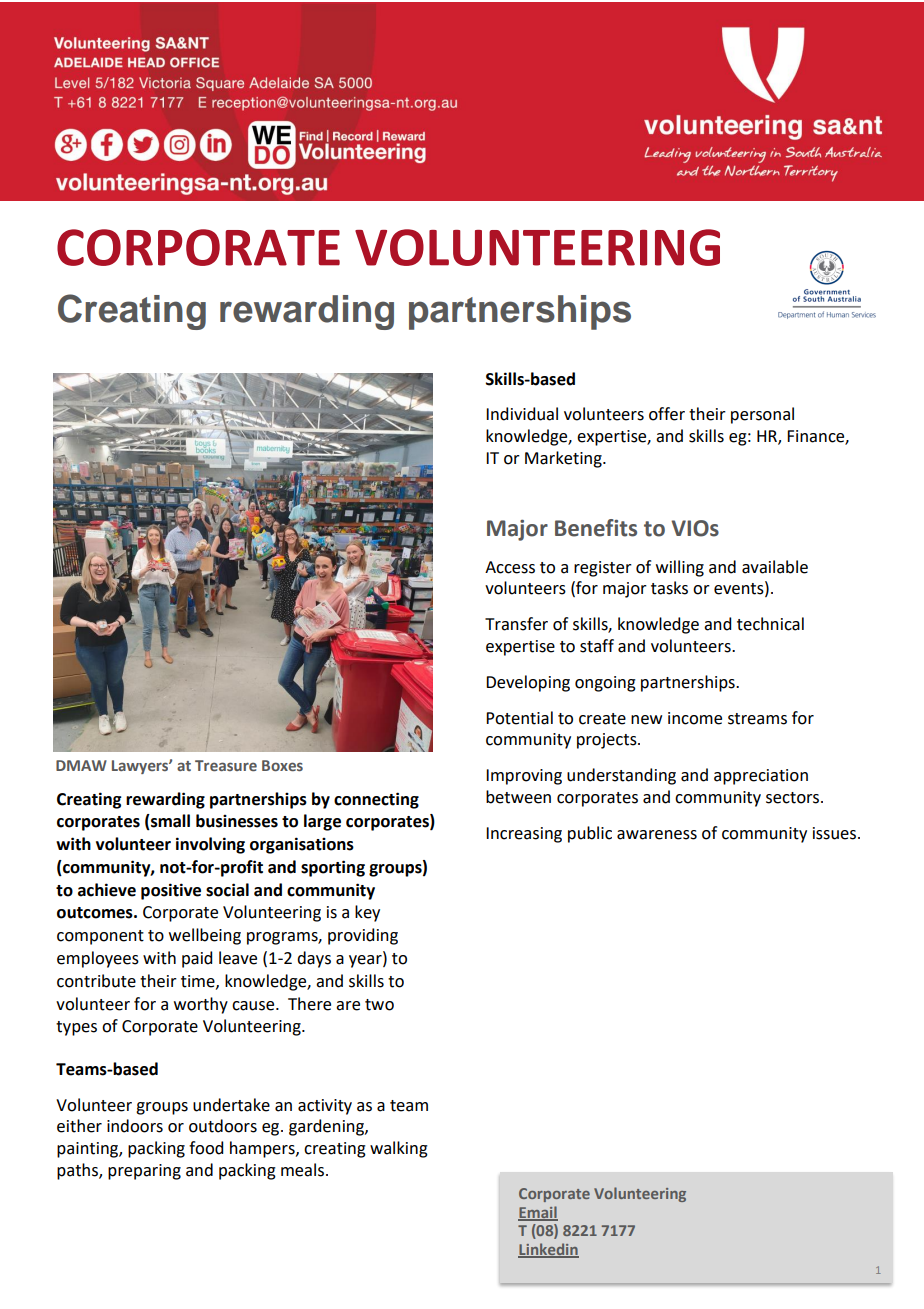  What do you see at coordinates (538, 1213) in the image?
I see `Email` at bounding box center [538, 1213].
